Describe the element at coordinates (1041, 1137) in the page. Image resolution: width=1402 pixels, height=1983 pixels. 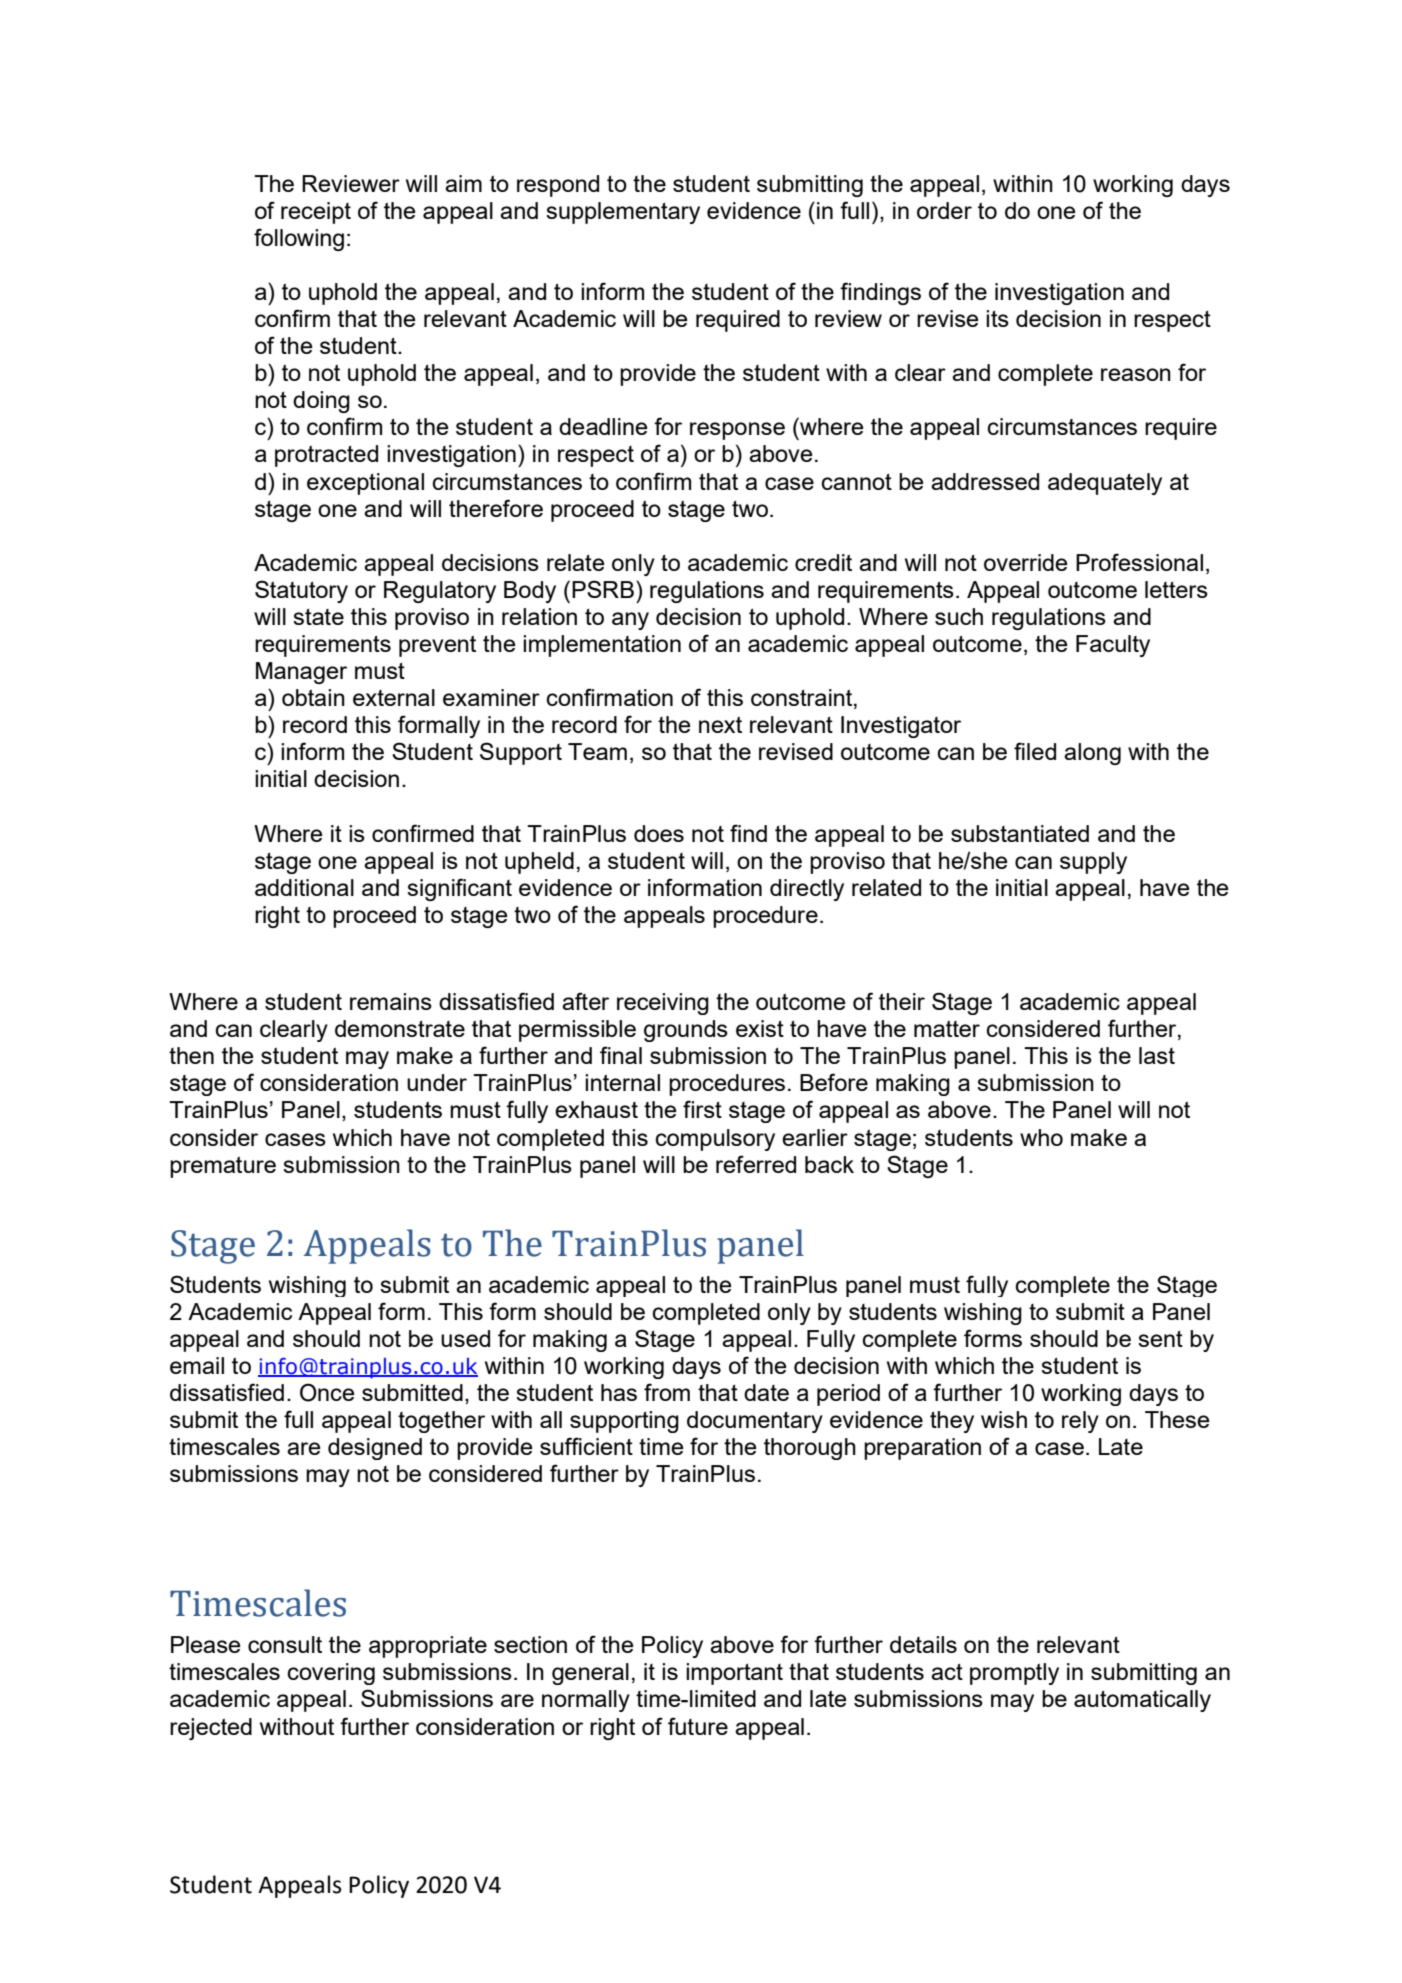
I see `who` at that location.
